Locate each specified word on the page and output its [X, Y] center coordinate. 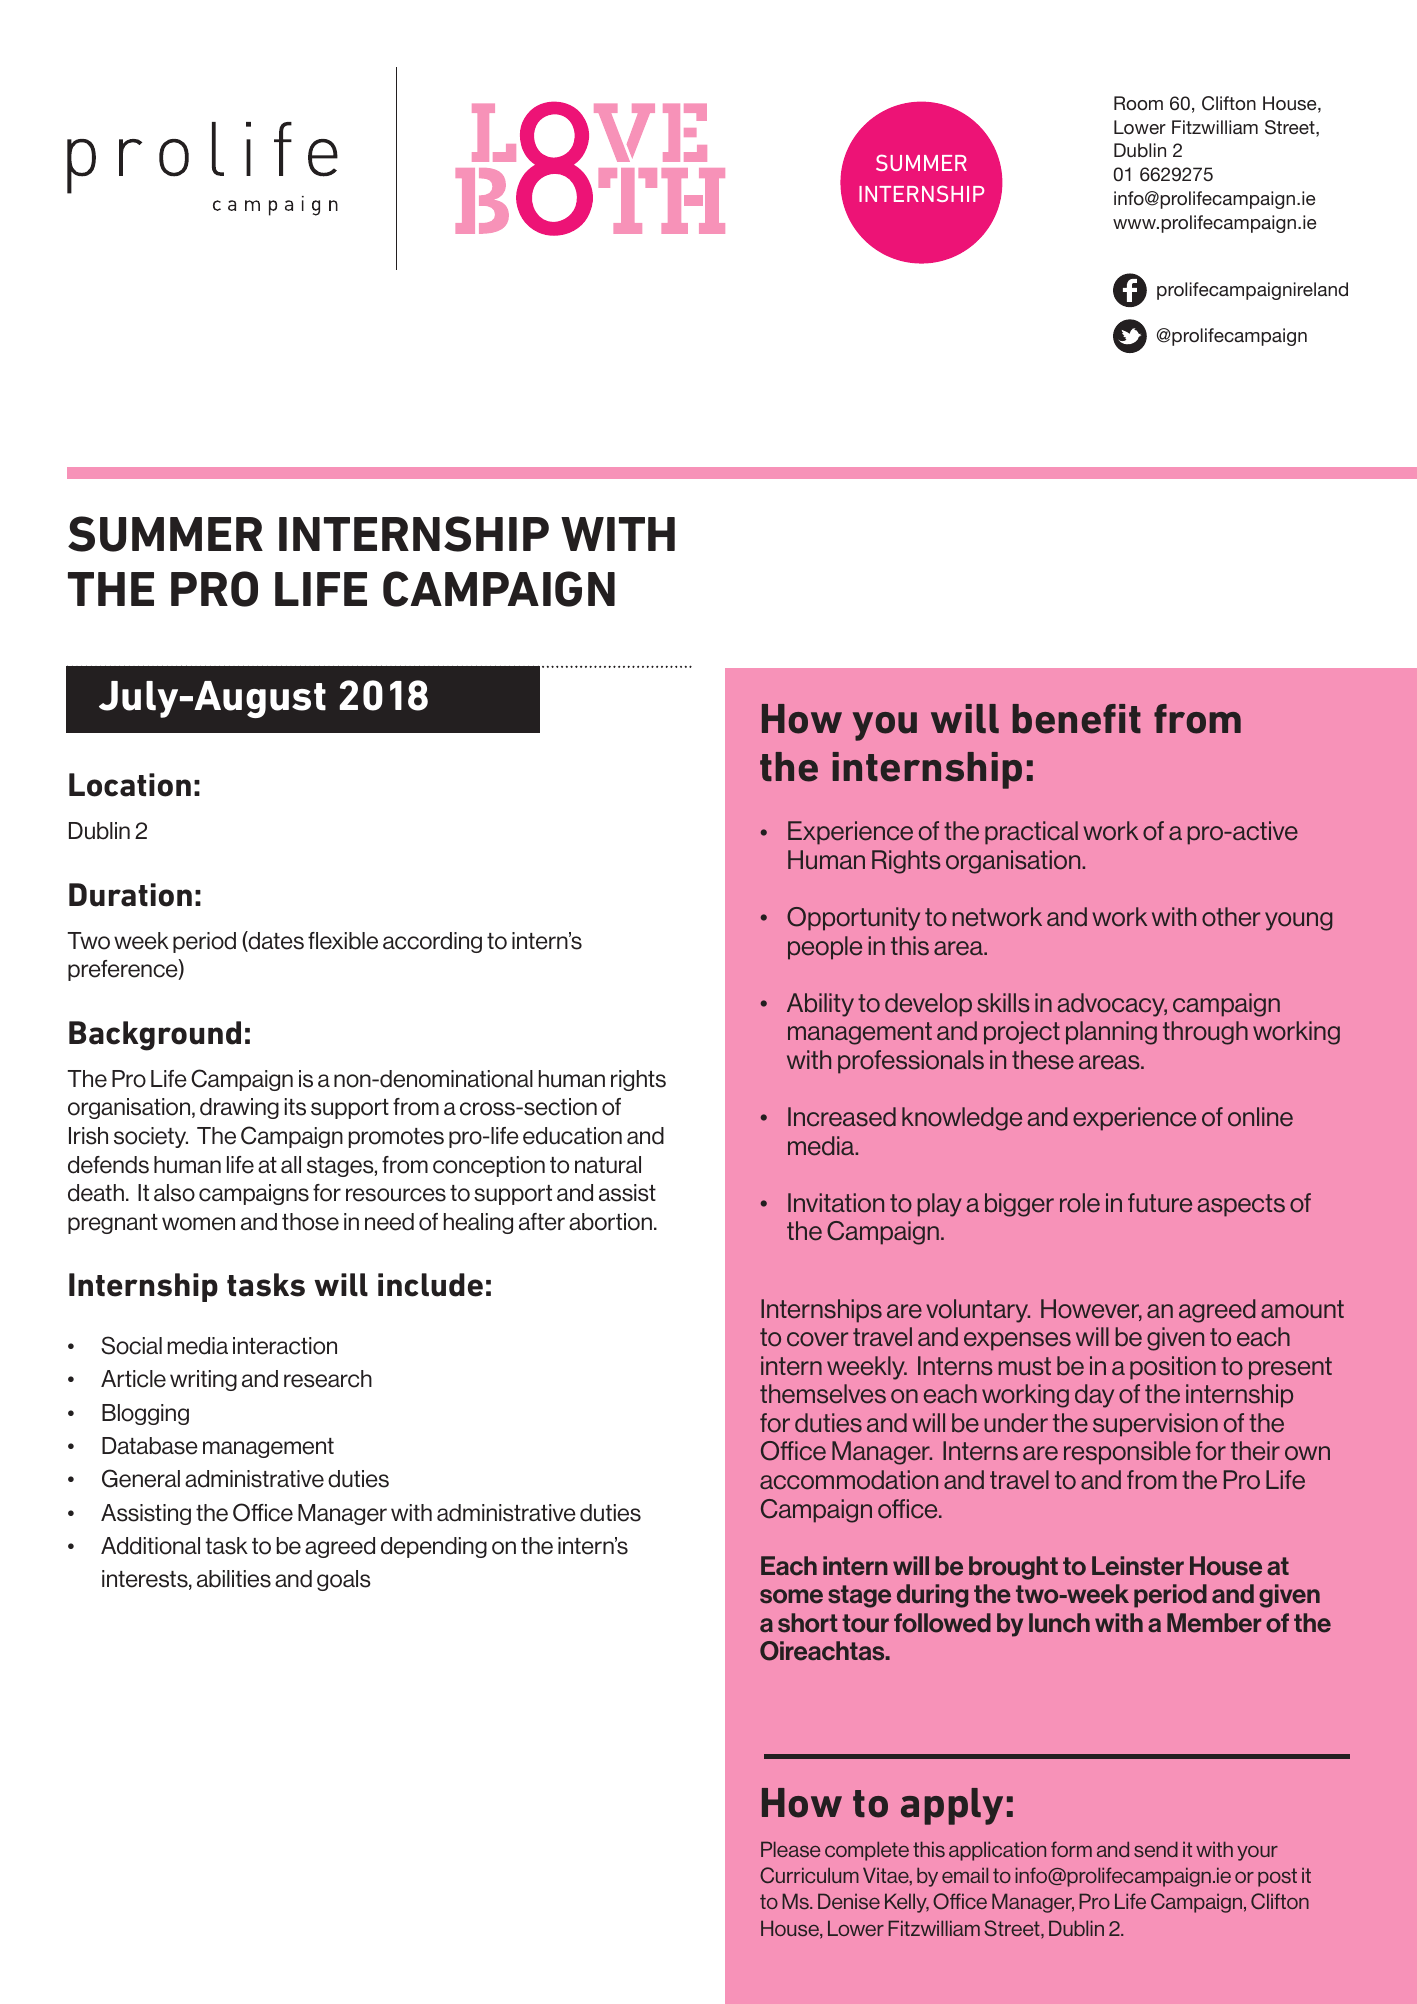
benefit [1076, 719]
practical [1031, 833]
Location [130, 785]
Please [791, 1849]
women [198, 1224]
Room [1138, 103]
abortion [610, 1222]
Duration [130, 895]
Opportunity [853, 919]
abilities [234, 1579]
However [1091, 1310]
